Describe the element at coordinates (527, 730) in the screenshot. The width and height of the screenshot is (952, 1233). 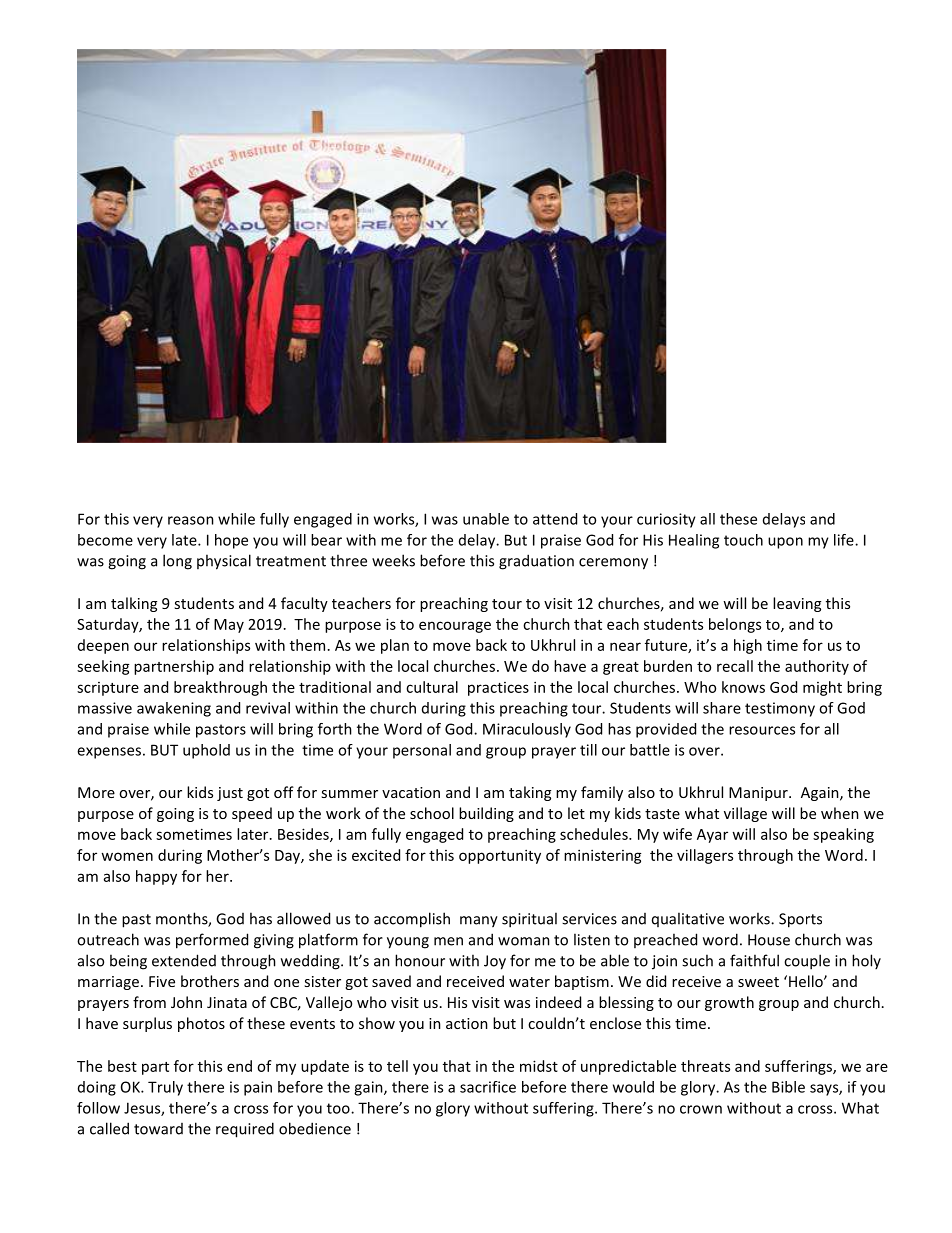
I see `Miraculously` at that location.
